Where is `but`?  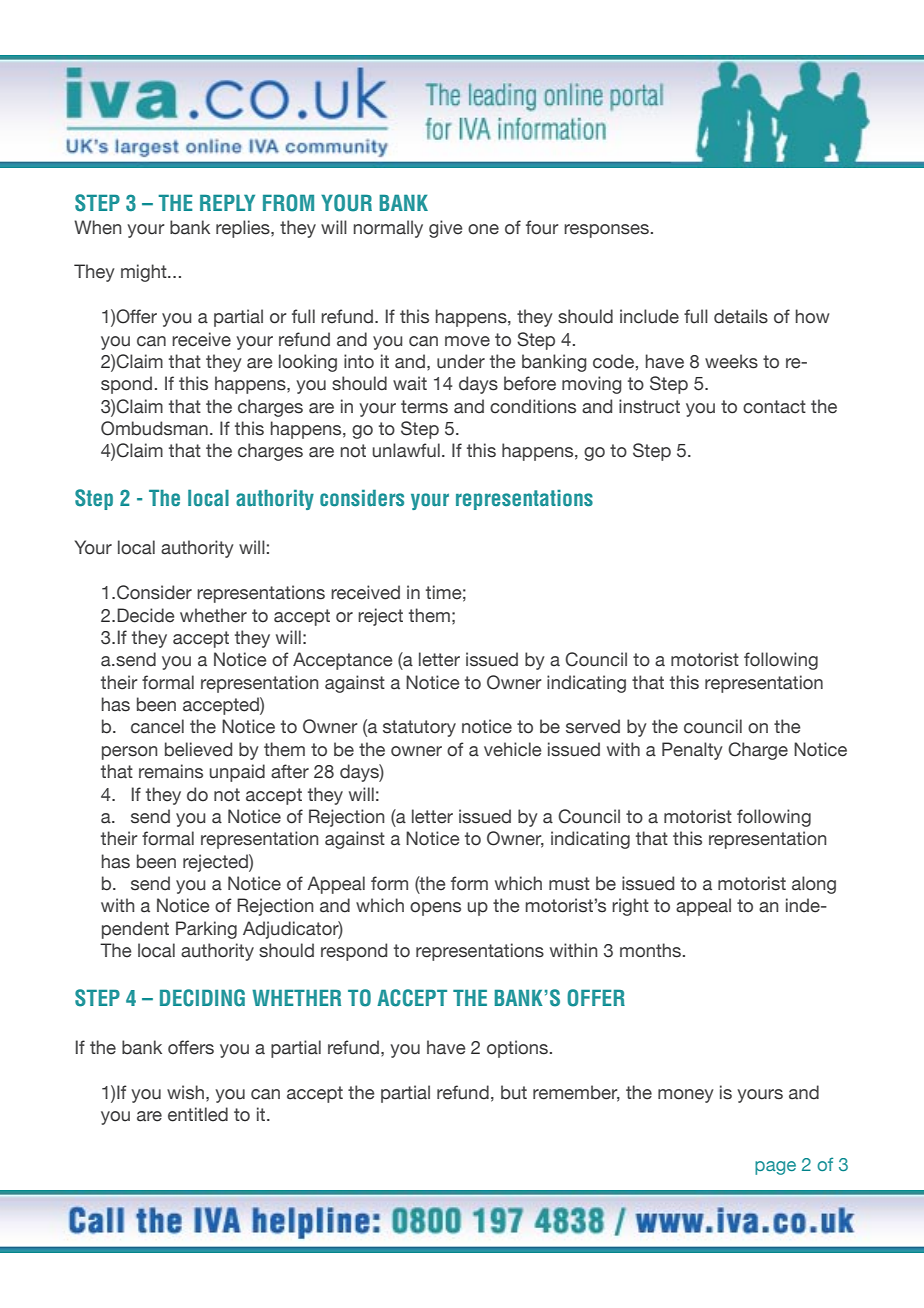 but is located at coordinates (514, 1092).
